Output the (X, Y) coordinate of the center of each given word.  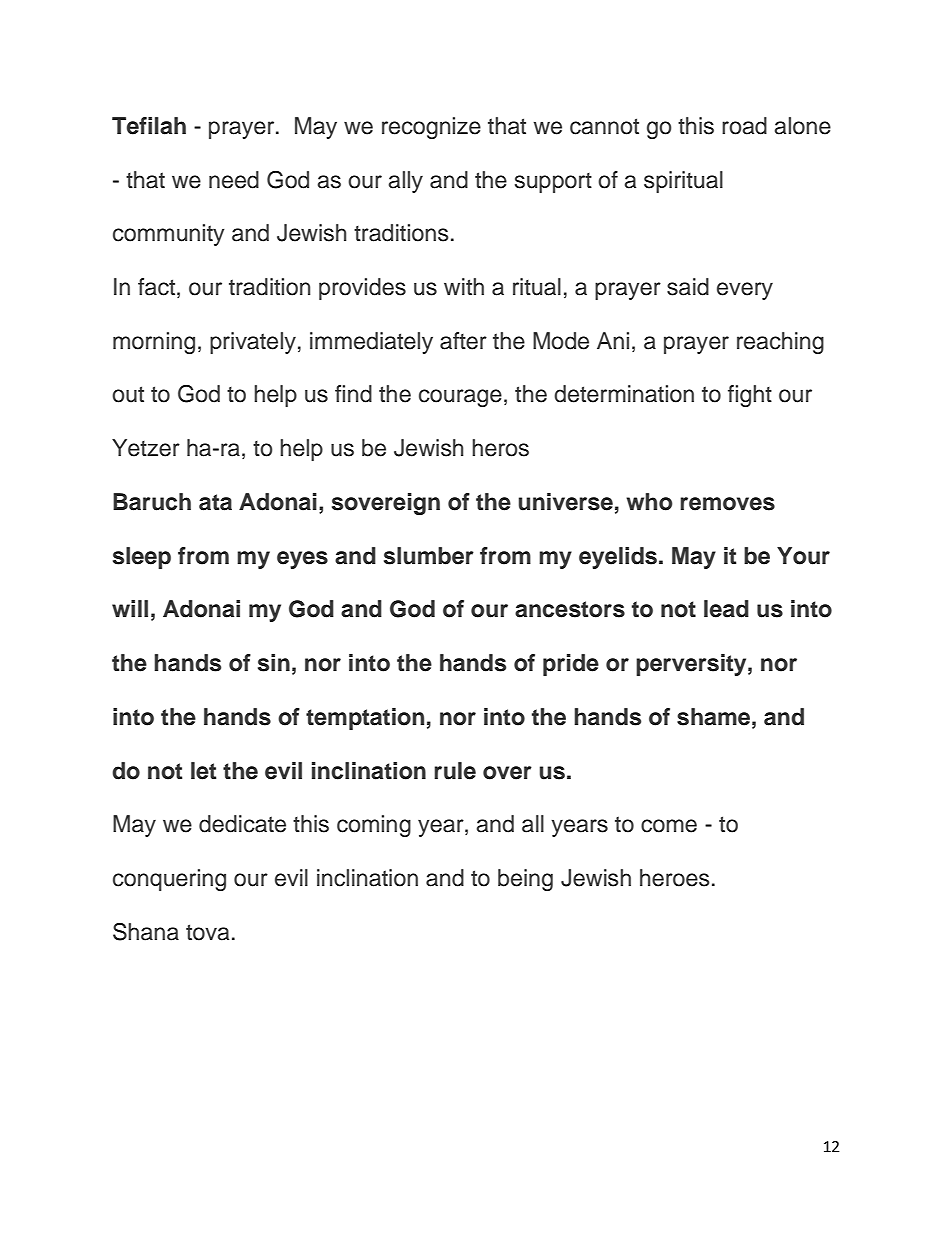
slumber (429, 556)
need (234, 180)
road (744, 126)
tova (207, 932)
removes (727, 504)
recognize (431, 128)
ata (215, 502)
